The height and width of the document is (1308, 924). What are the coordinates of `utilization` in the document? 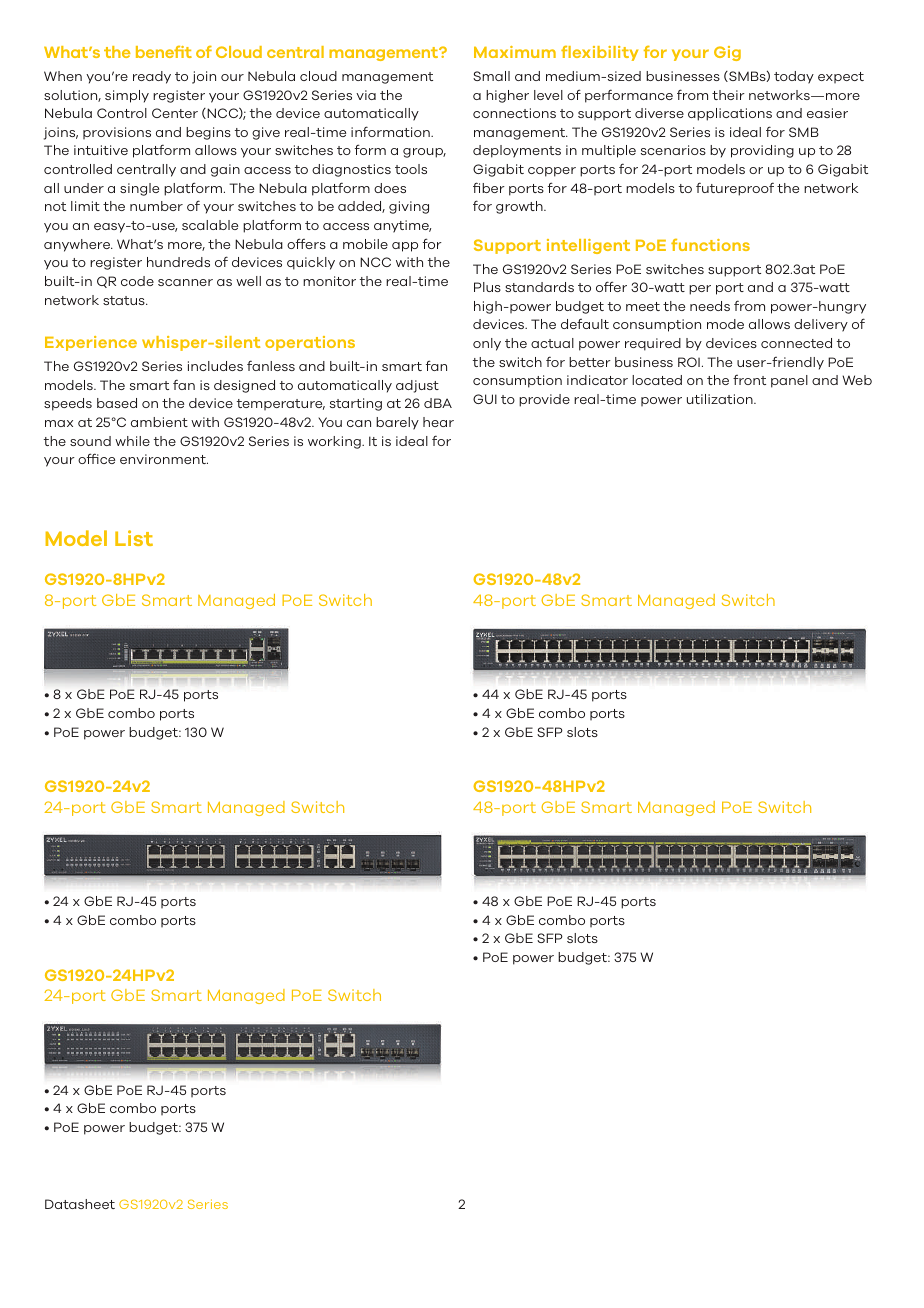 It's located at (721, 399).
